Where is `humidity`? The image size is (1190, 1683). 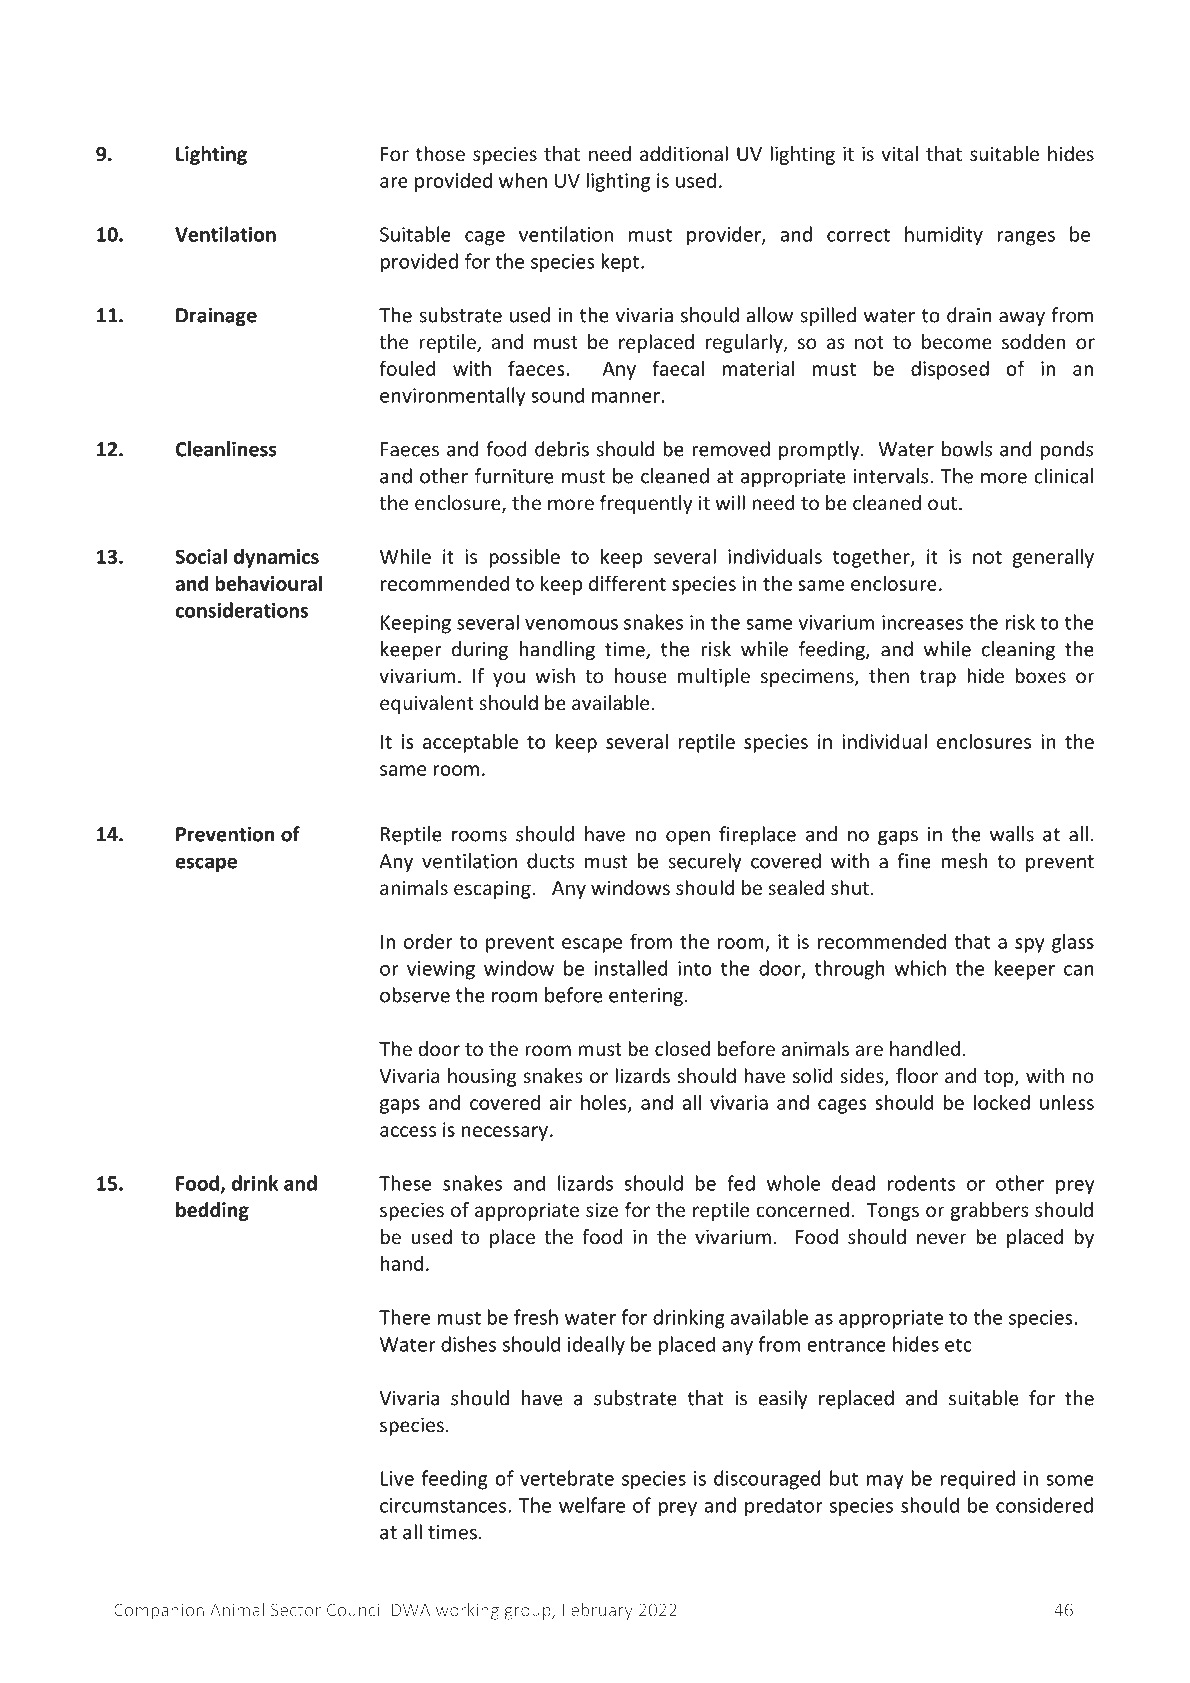 humidity is located at coordinates (944, 236).
